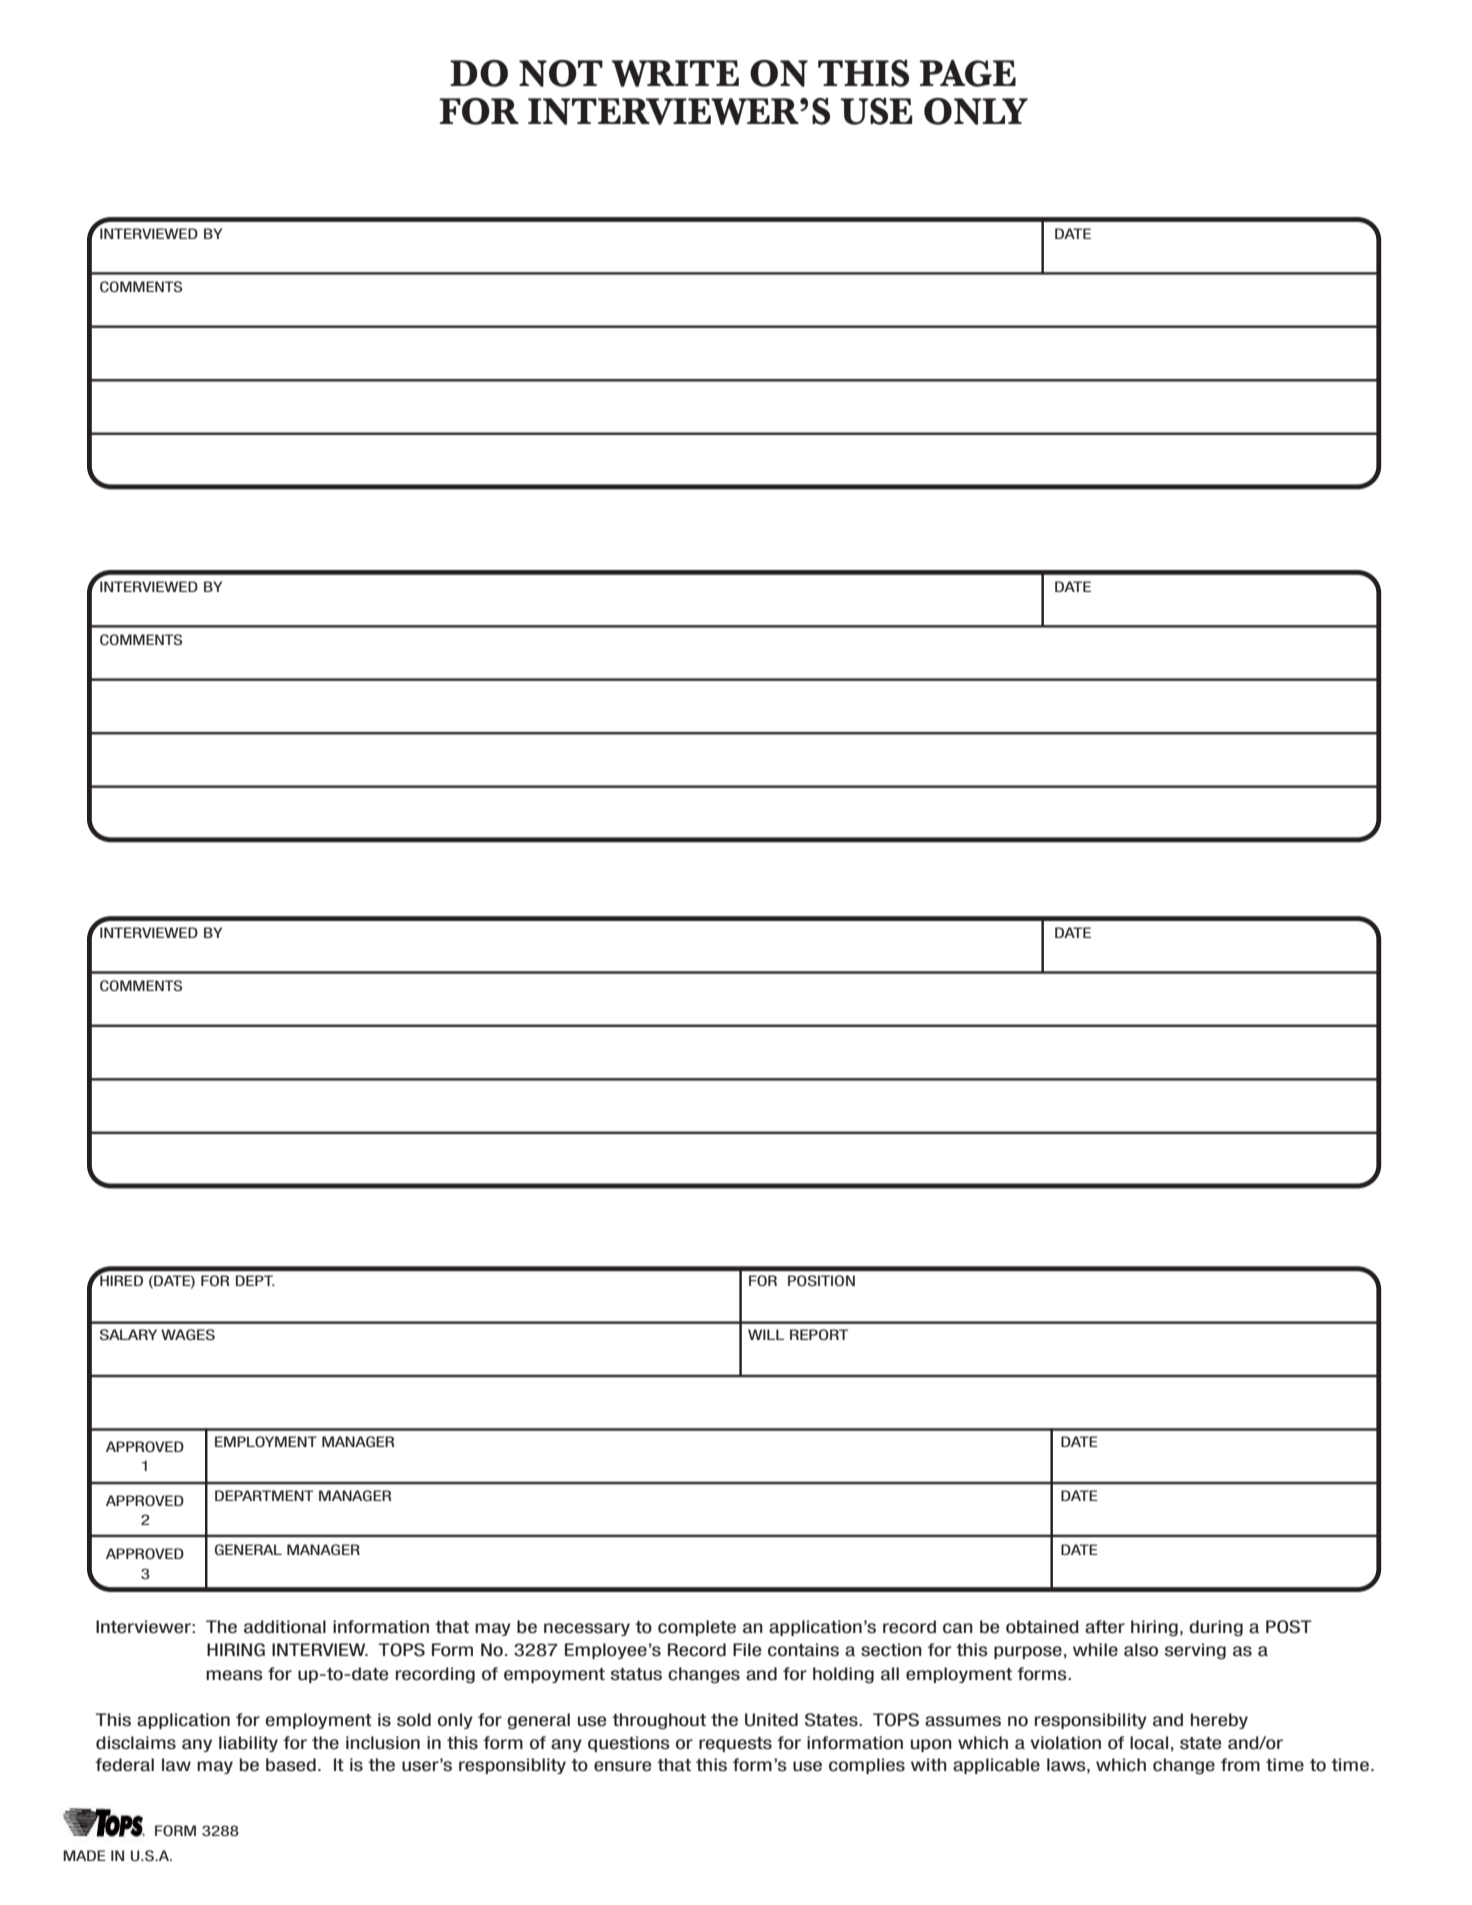 The height and width of the image is (1905, 1472). I want to click on DEPT, so click(255, 1280).
